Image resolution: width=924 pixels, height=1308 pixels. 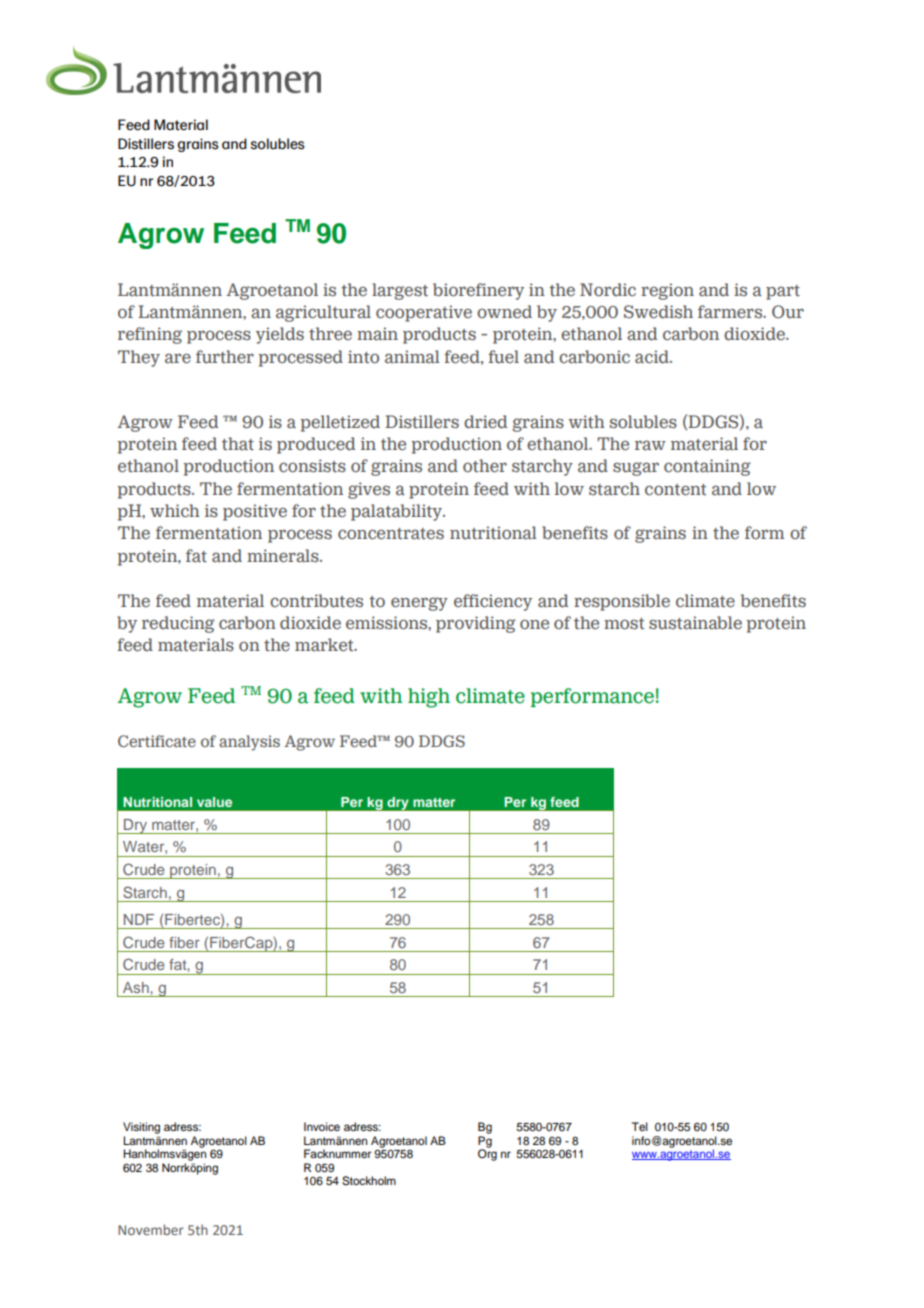 What do you see at coordinates (476, 624) in the document?
I see `providing` at bounding box center [476, 624].
